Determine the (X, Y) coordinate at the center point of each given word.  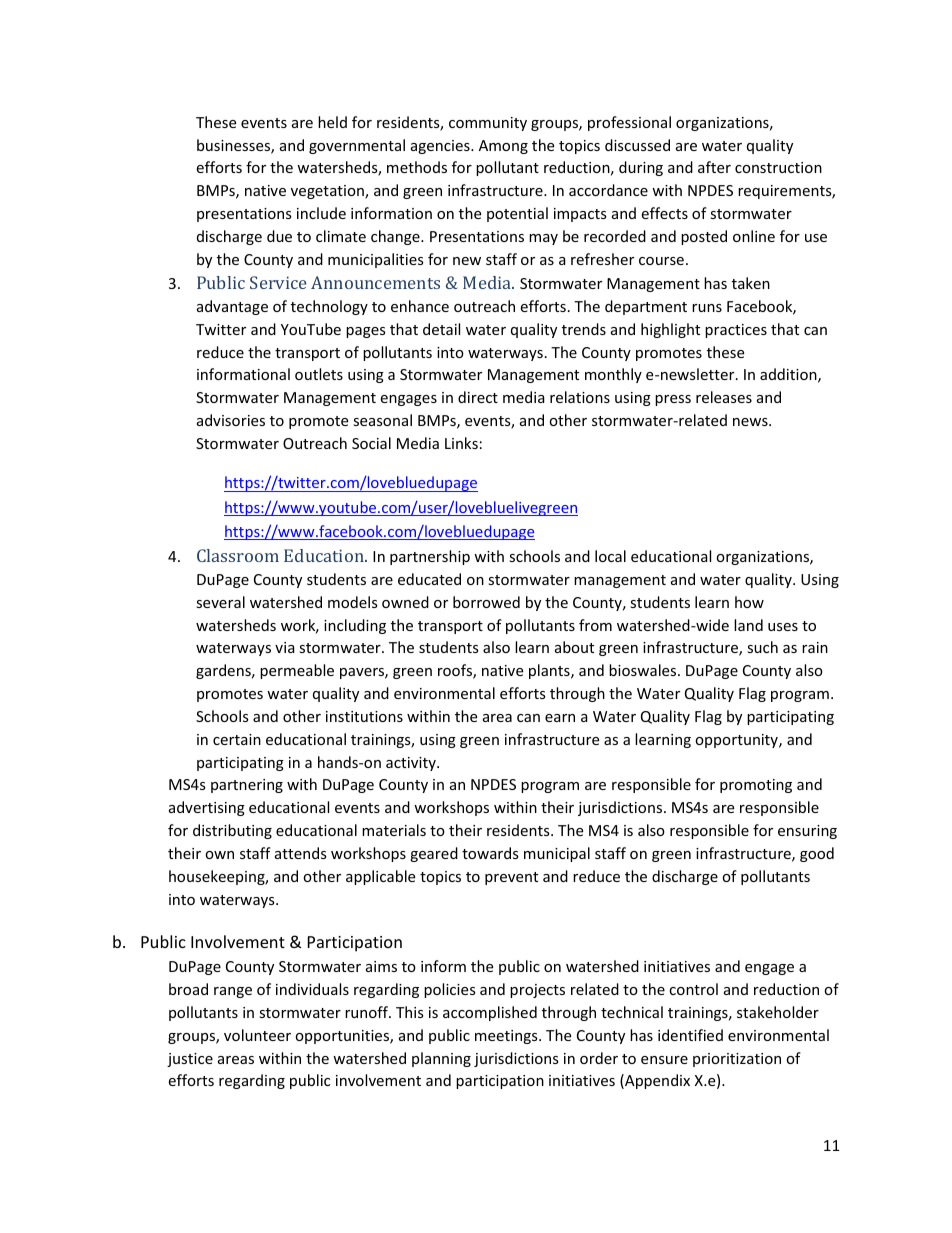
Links (461, 443)
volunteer (257, 1035)
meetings (507, 1037)
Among (503, 147)
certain (237, 739)
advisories (231, 420)
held (332, 122)
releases (724, 397)
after (714, 167)
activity (412, 764)
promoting (756, 786)
